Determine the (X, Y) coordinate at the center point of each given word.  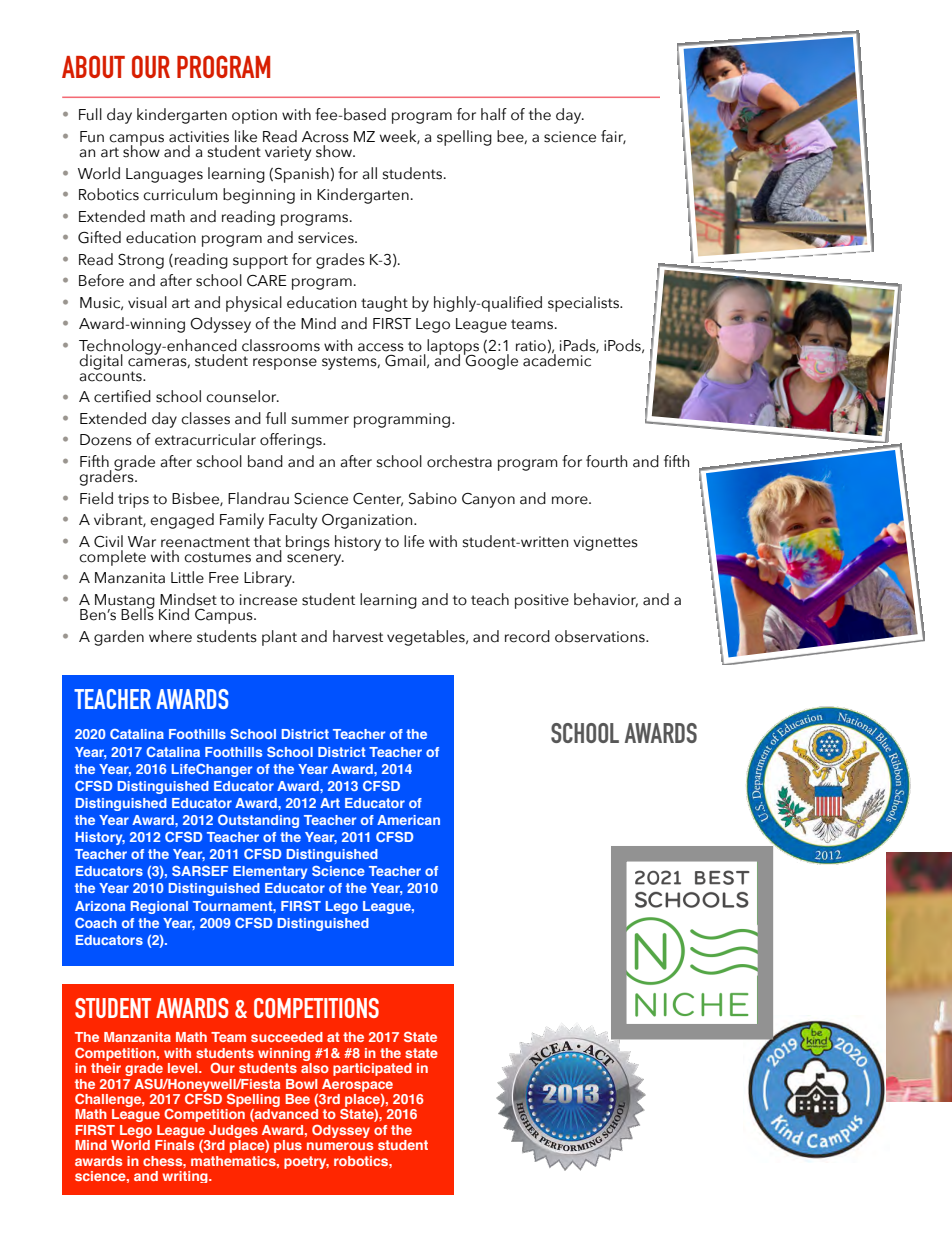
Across (325, 137)
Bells (137, 613)
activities (199, 137)
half (494, 114)
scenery (315, 560)
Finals (174, 1145)
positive (542, 601)
